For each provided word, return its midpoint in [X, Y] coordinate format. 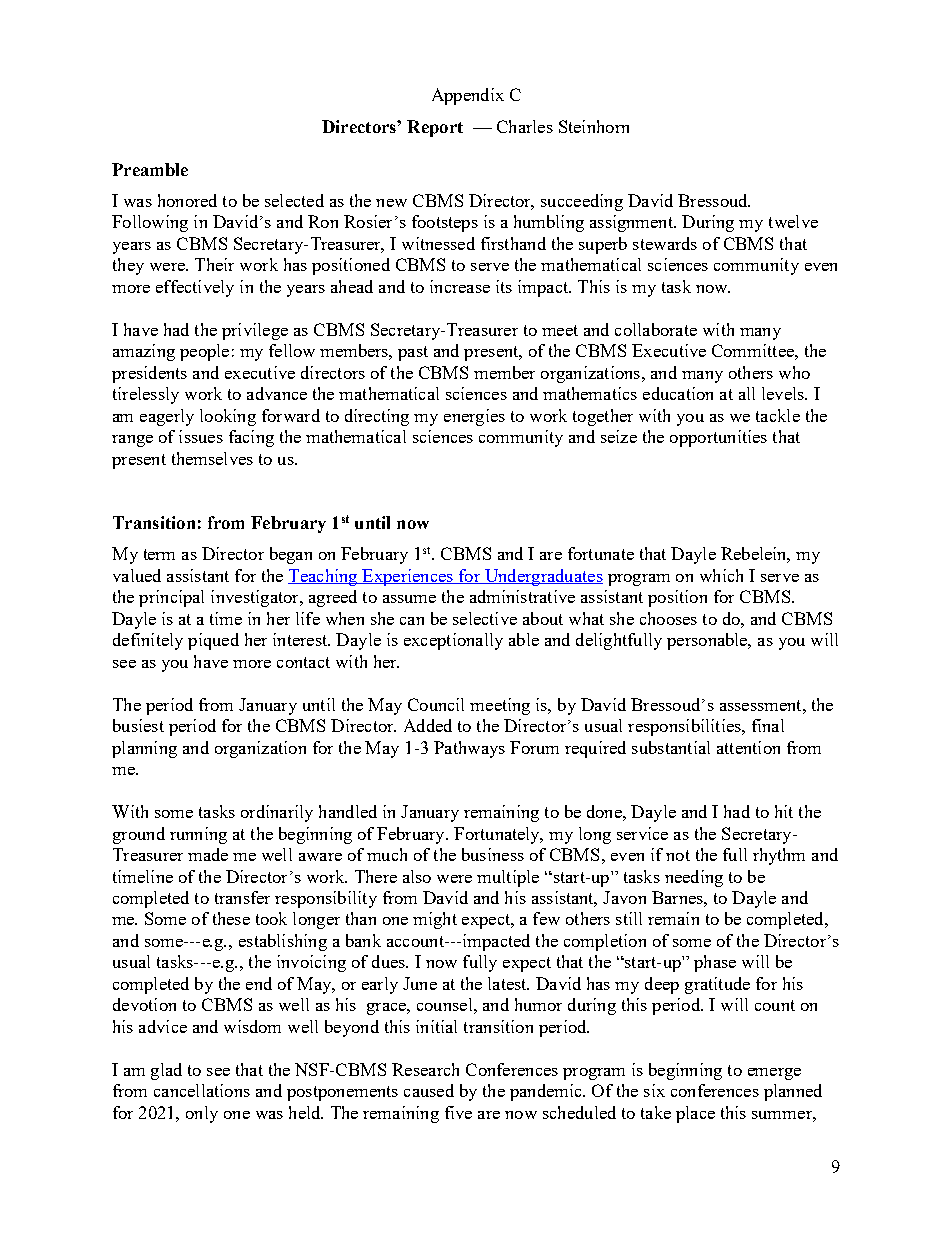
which [721, 575]
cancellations [202, 1090]
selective [485, 618]
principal [171, 598]
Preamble [150, 169]
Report [435, 128]
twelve [793, 221]
